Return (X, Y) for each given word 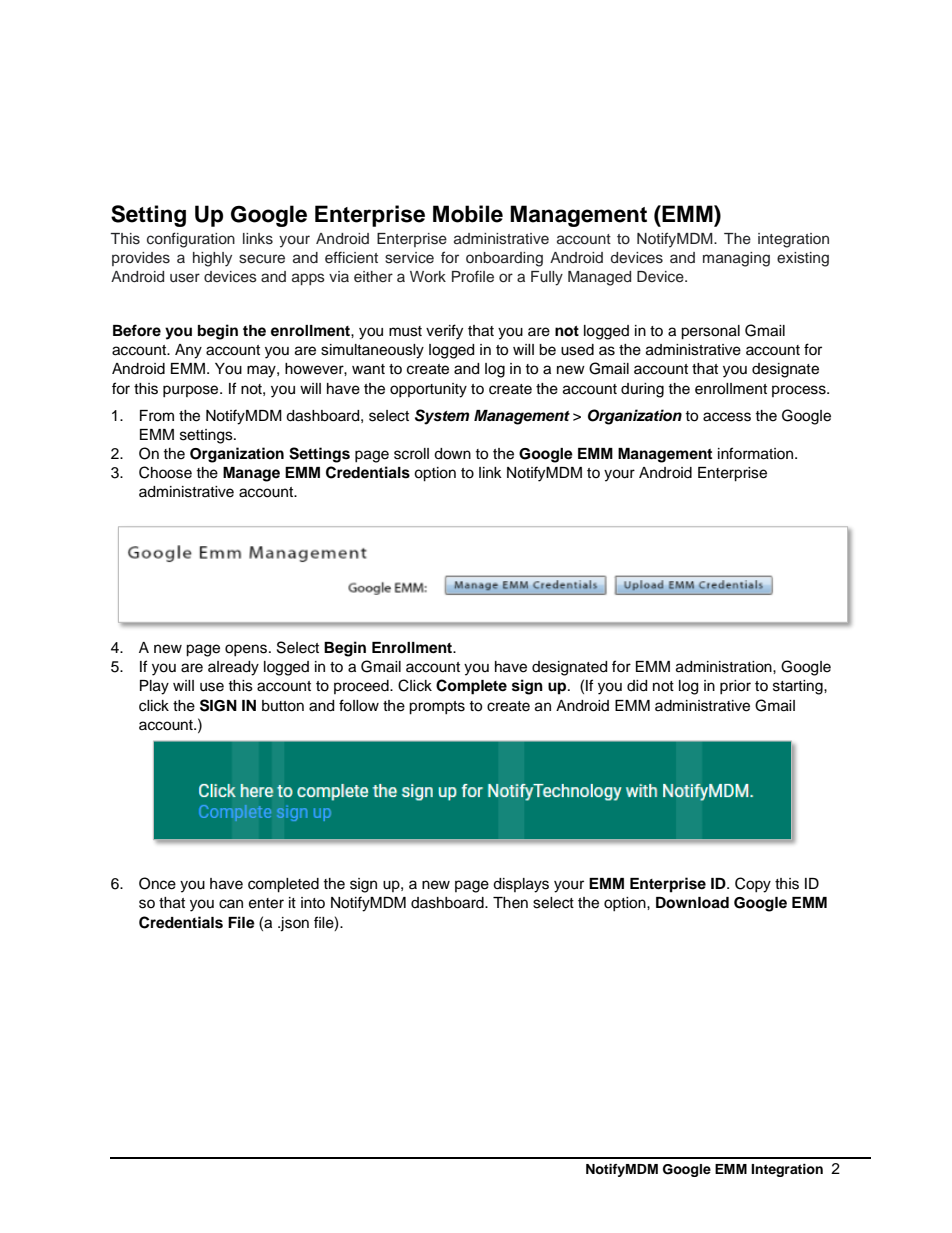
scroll (411, 454)
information (757, 453)
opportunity (428, 390)
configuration (191, 240)
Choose (165, 472)
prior (735, 687)
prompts (437, 708)
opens (246, 650)
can (231, 904)
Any (188, 351)
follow (359, 705)
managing (736, 259)
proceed (362, 687)
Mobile (468, 214)
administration (725, 667)
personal (710, 332)
